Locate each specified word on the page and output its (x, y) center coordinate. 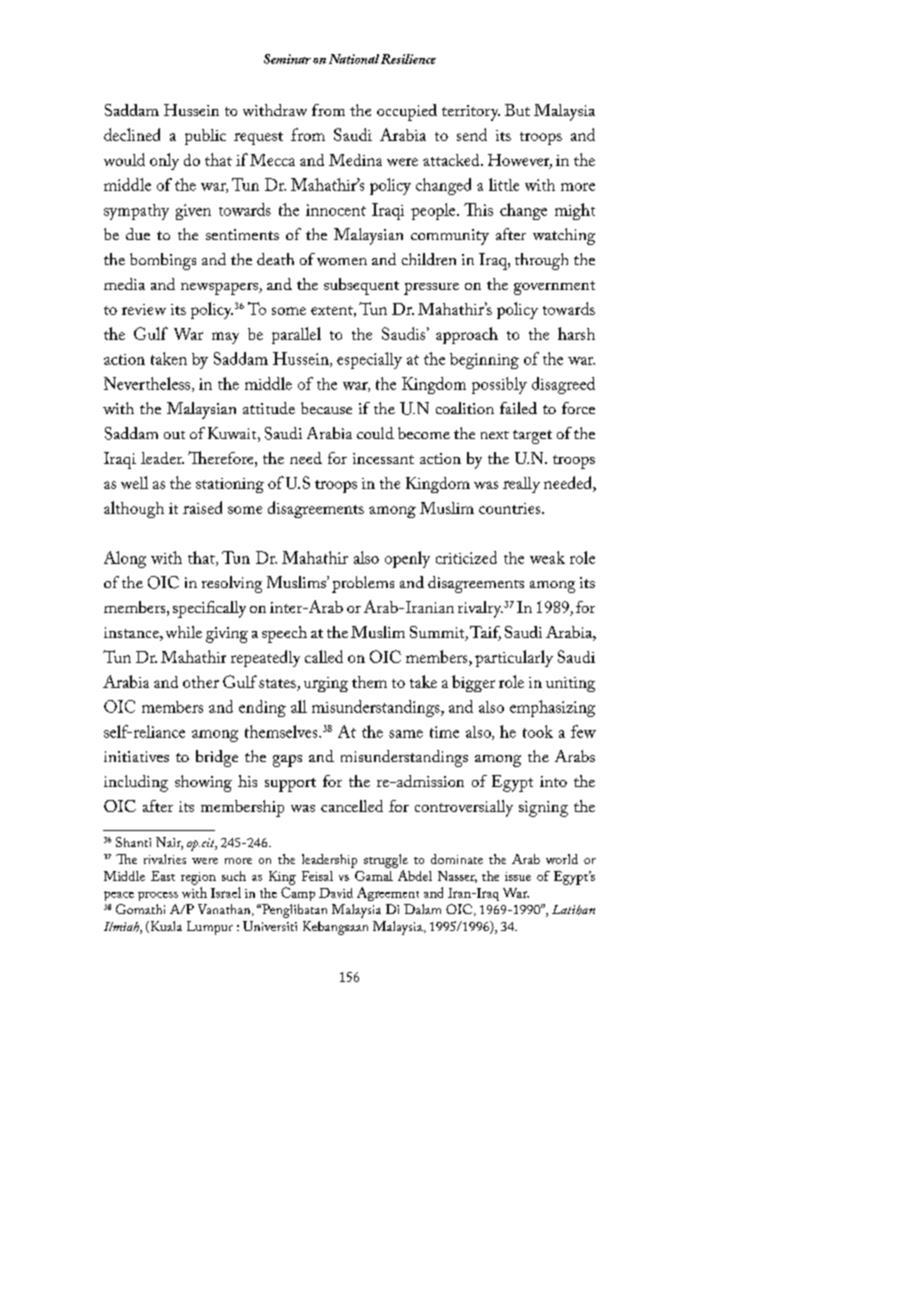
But (517, 110)
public (205, 137)
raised (202, 507)
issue (518, 876)
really (521, 485)
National (354, 59)
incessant (383, 458)
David (336, 893)
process (158, 896)
